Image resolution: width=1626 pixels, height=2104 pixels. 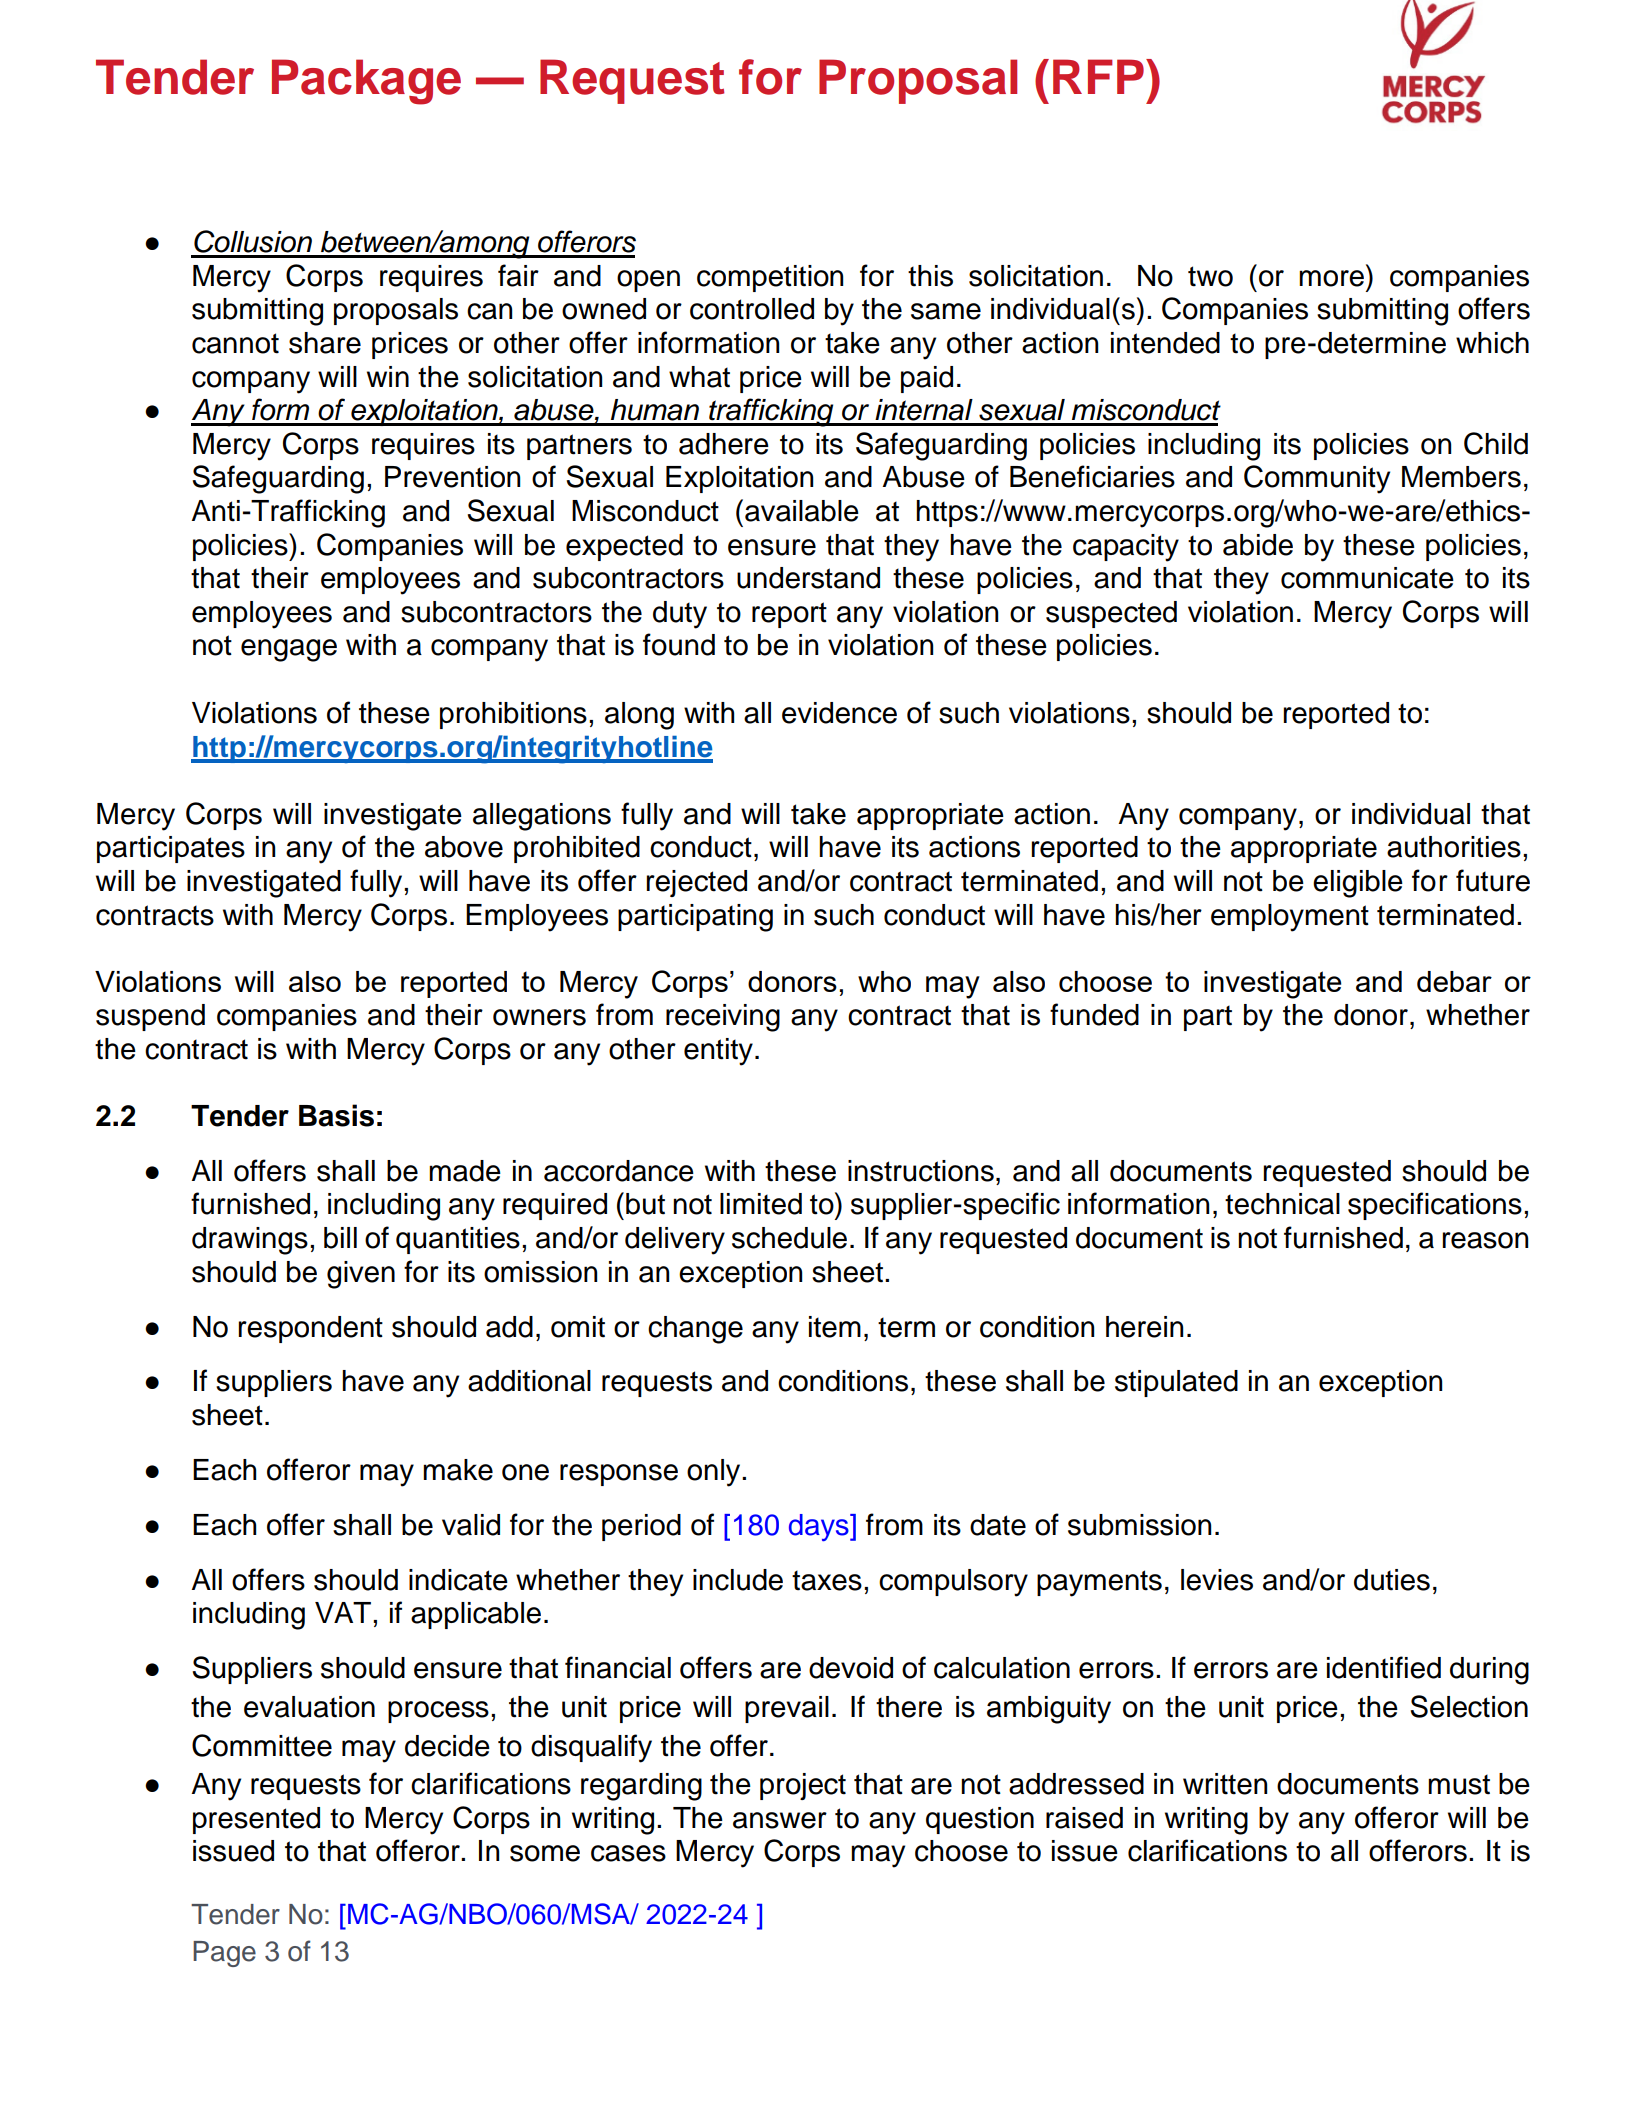 I want to click on more, so click(x=1331, y=278).
